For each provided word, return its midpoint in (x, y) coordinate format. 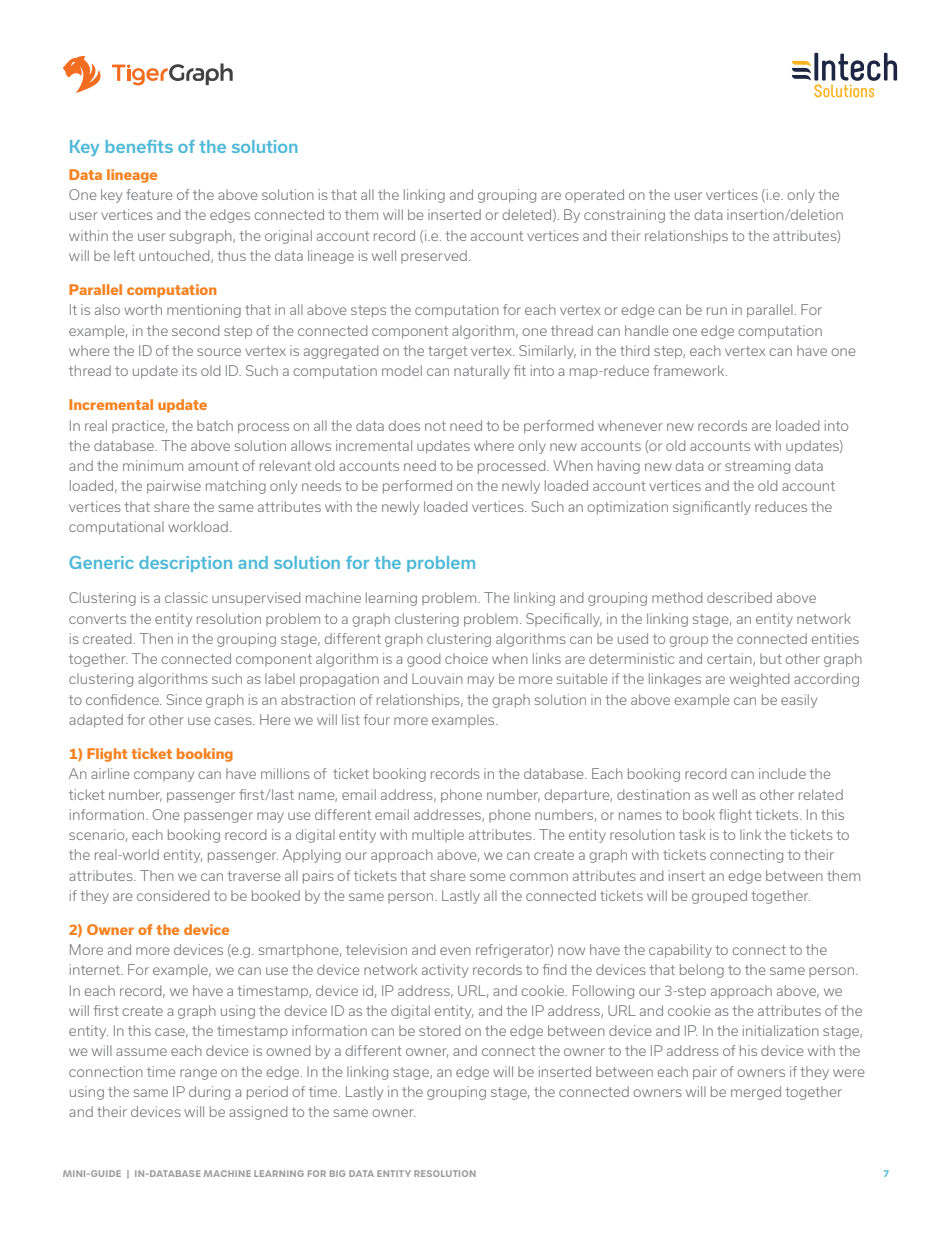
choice (466, 658)
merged (756, 1093)
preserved (434, 256)
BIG (337, 1173)
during (209, 1093)
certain (730, 659)
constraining (624, 216)
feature (149, 194)
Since (184, 699)
